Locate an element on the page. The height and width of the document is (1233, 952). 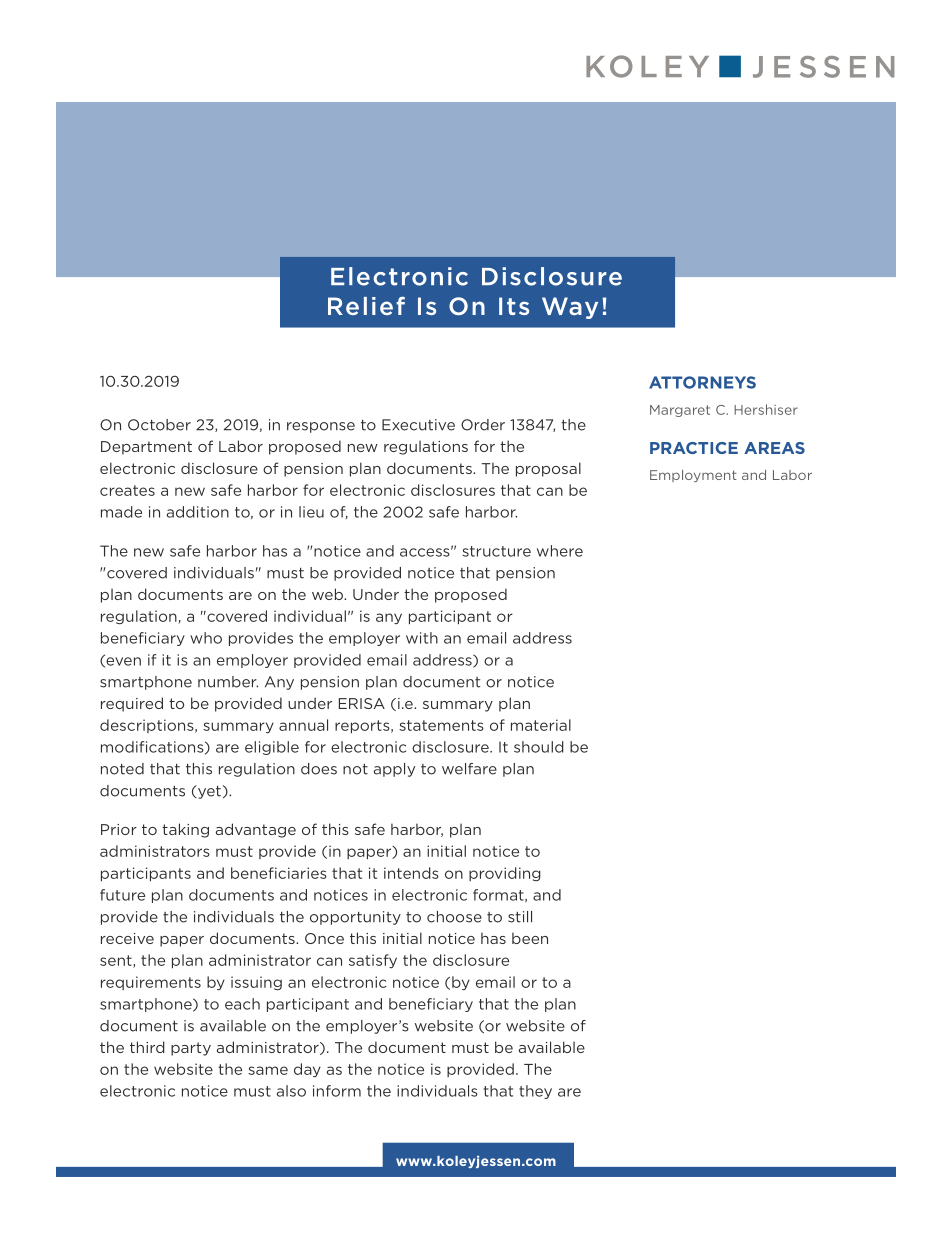
Its is located at coordinates (514, 306).
